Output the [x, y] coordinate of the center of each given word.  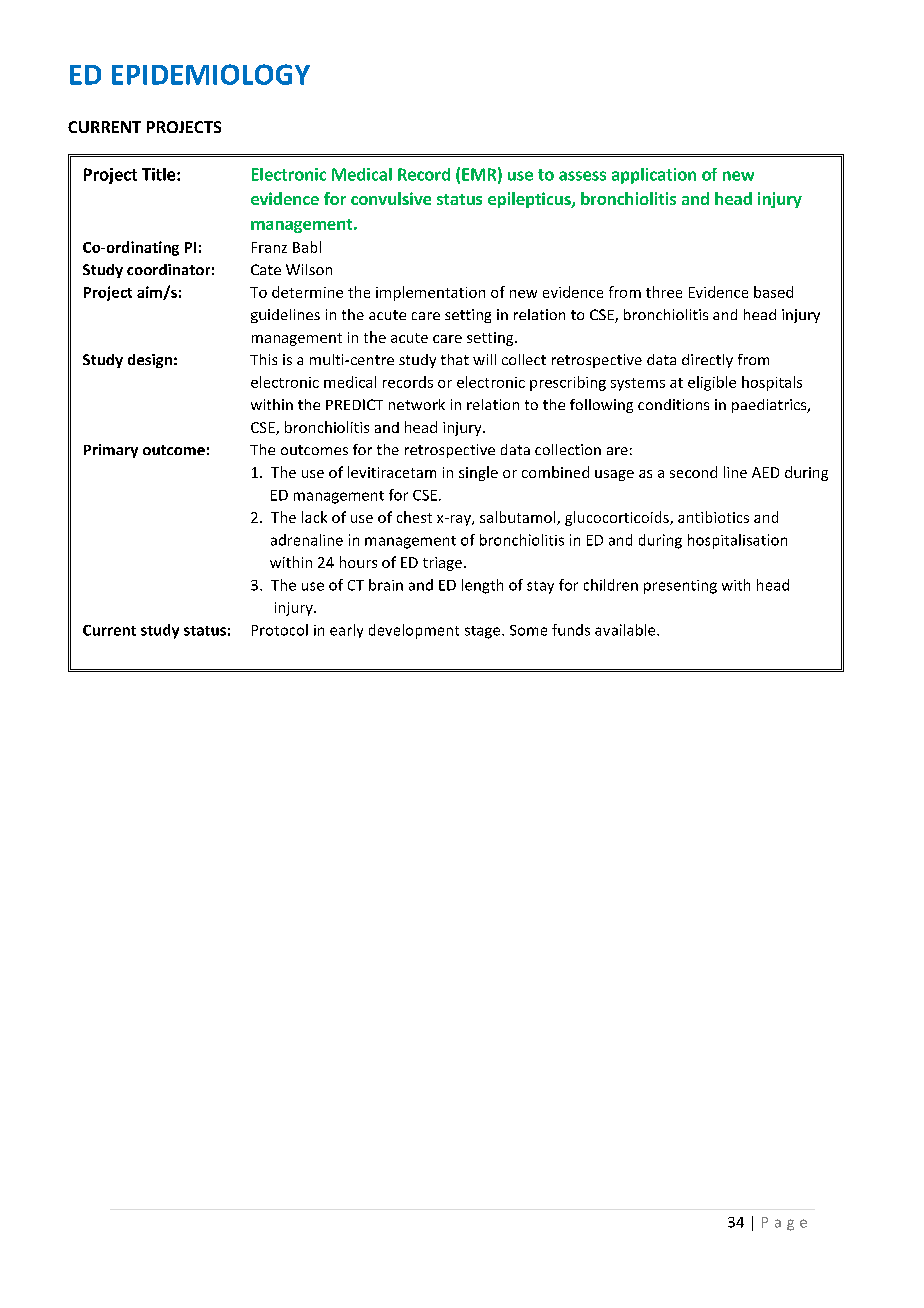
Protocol [280, 630]
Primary [111, 451]
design [150, 361]
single [478, 473]
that [455, 359]
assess [582, 176]
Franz [269, 247]
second [693, 472]
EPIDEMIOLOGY [211, 74]
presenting [680, 587]
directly [707, 361]
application [654, 176]
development [414, 631]
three [664, 292]
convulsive [391, 198]
